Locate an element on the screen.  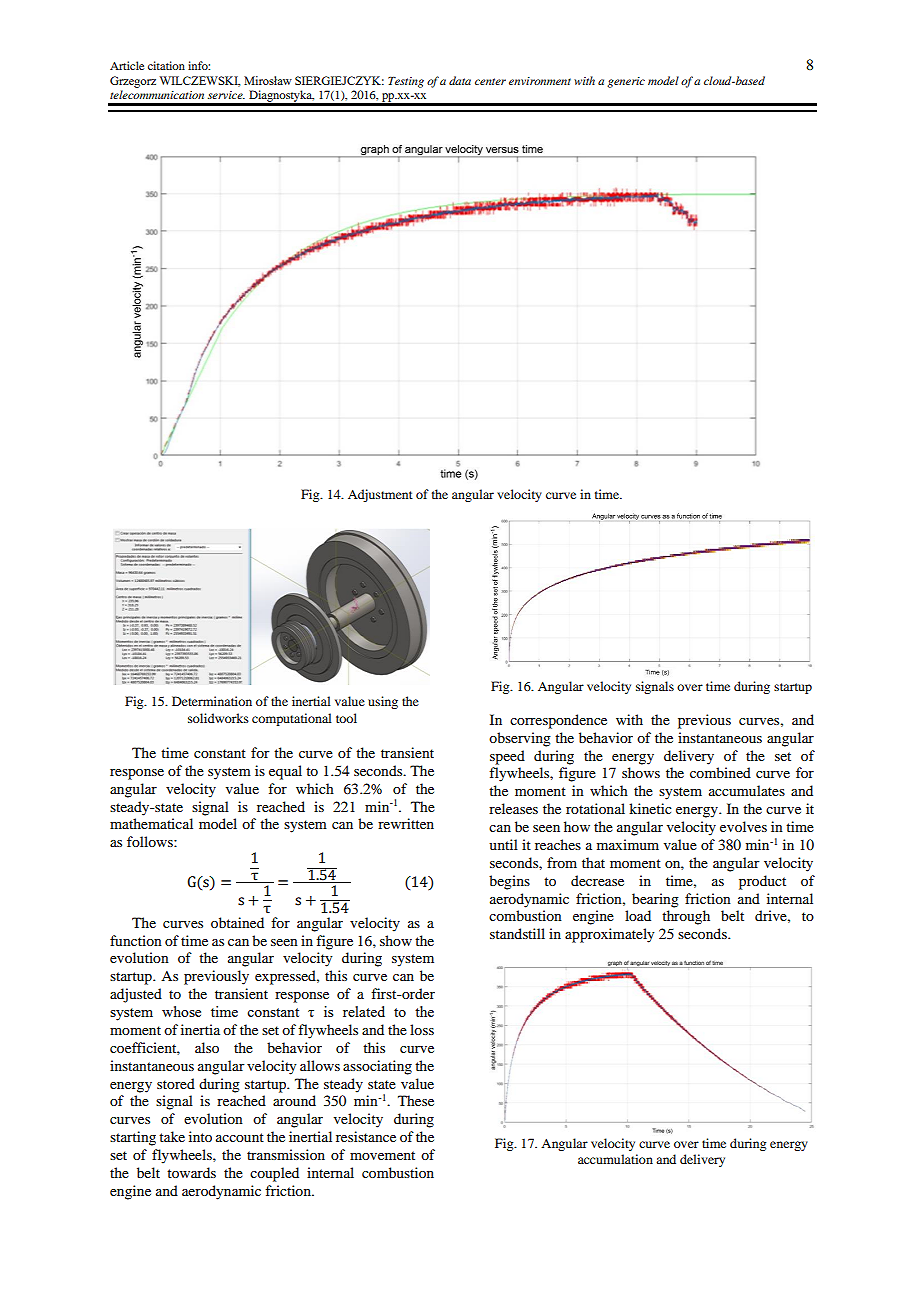
correspondence is located at coordinates (558, 721).
